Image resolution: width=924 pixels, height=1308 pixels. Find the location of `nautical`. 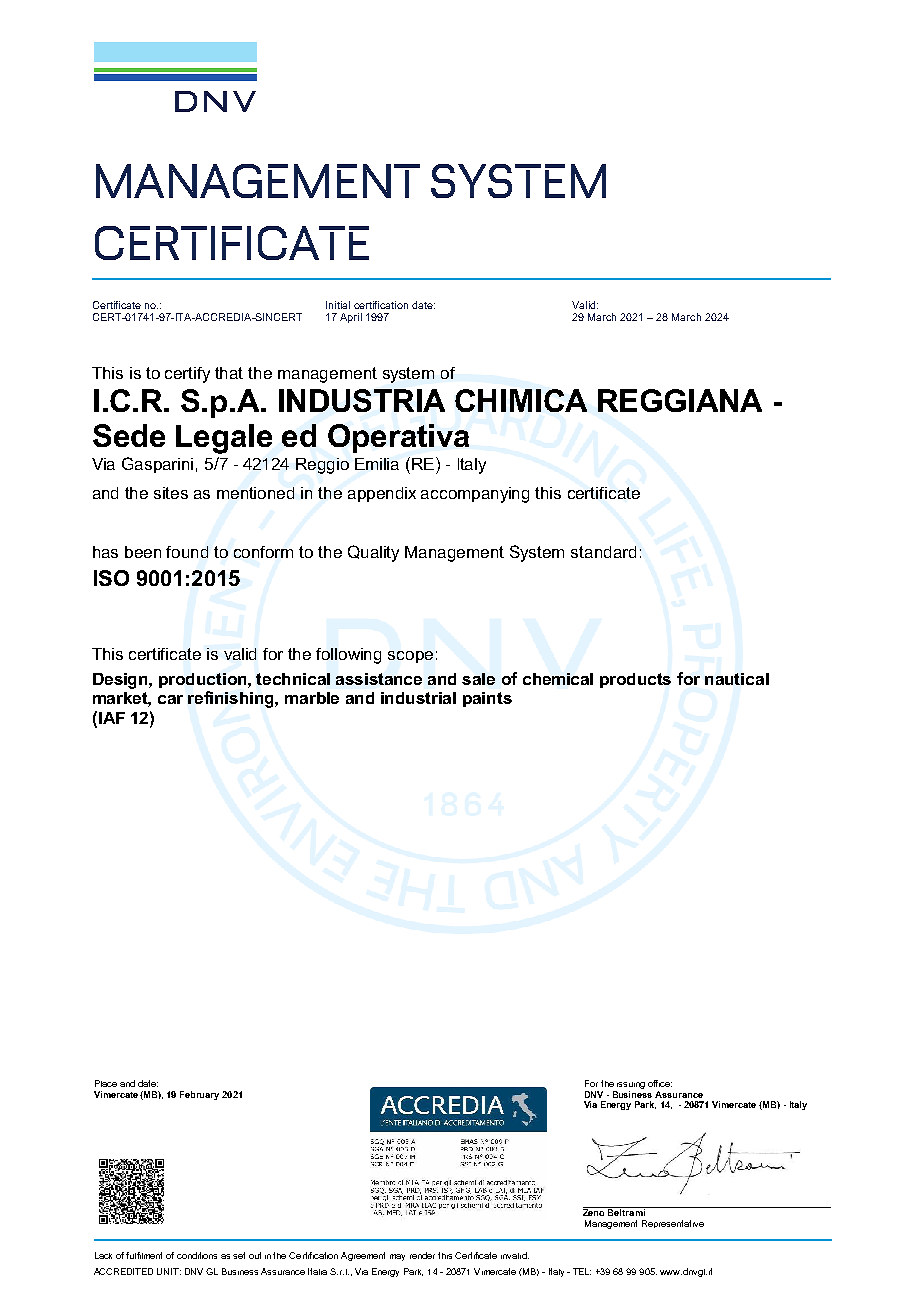

nautical is located at coordinates (737, 679).
